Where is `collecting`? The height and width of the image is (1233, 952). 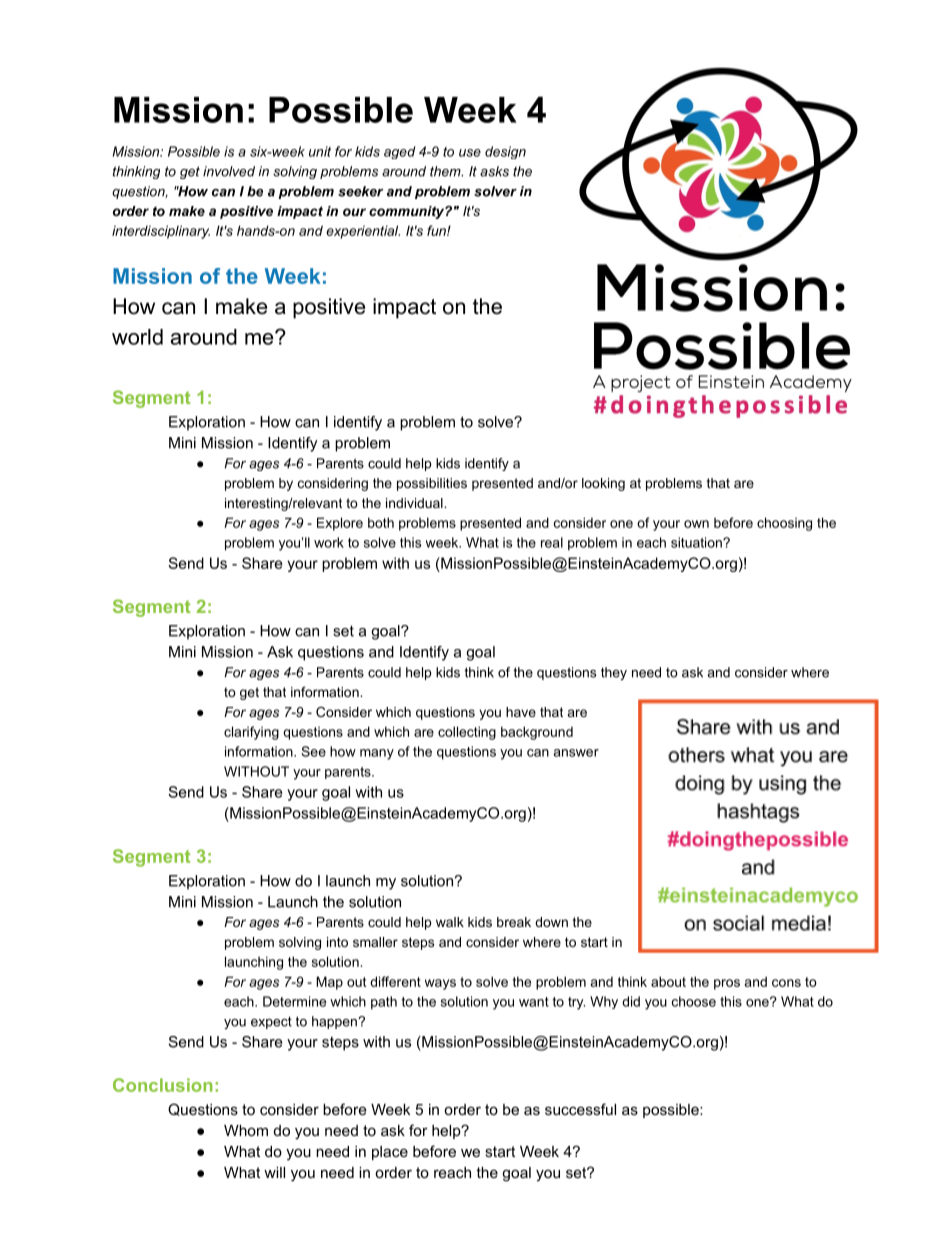
collecting is located at coordinates (467, 733).
